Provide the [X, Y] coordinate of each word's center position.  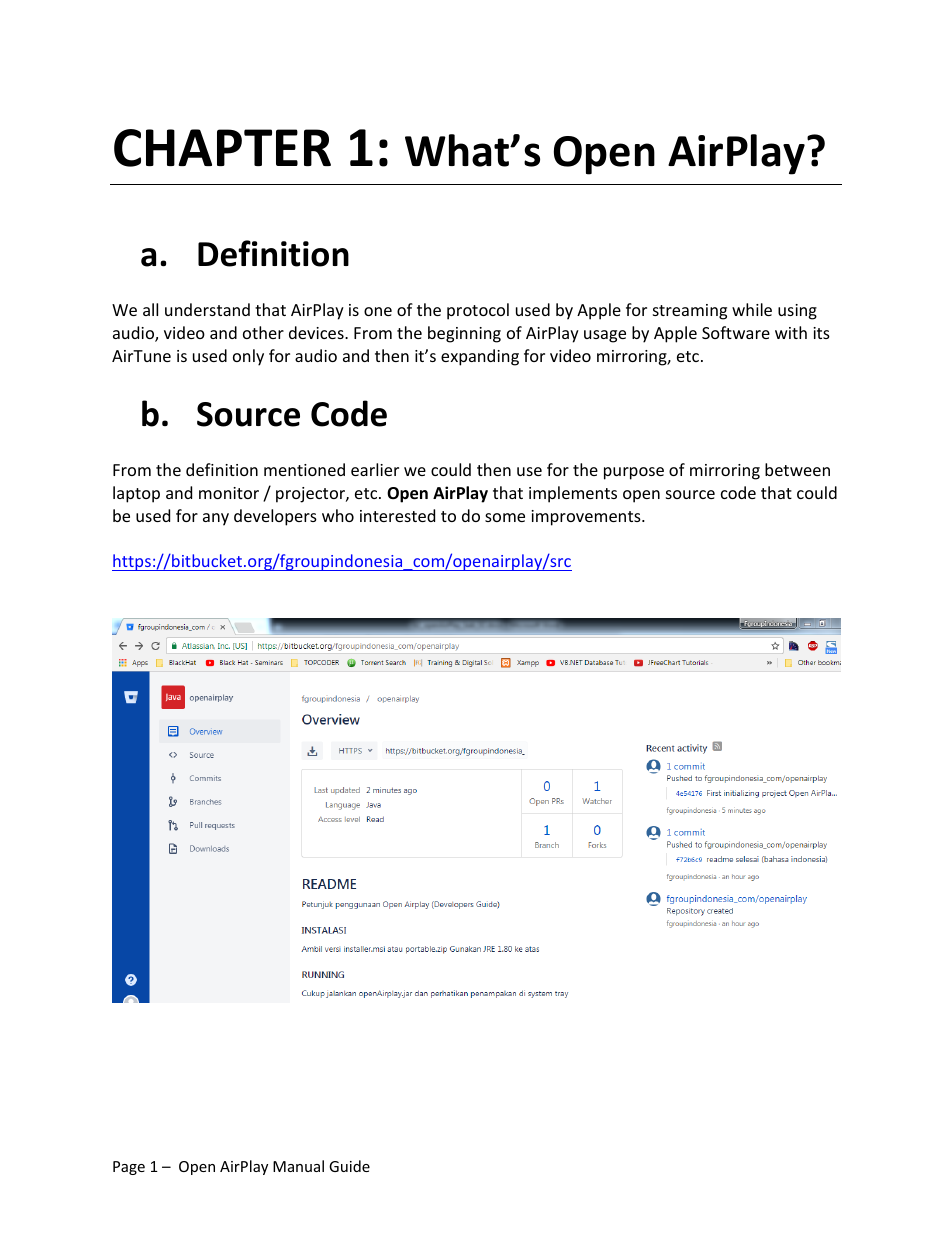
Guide [349, 1166]
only [248, 357]
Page [129, 1168]
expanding [480, 357]
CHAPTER [222, 148]
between [797, 469]
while [752, 309]
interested [397, 515]
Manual [298, 1166]
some [505, 517]
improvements [587, 518]
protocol [478, 311]
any [216, 519]
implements [573, 494]
